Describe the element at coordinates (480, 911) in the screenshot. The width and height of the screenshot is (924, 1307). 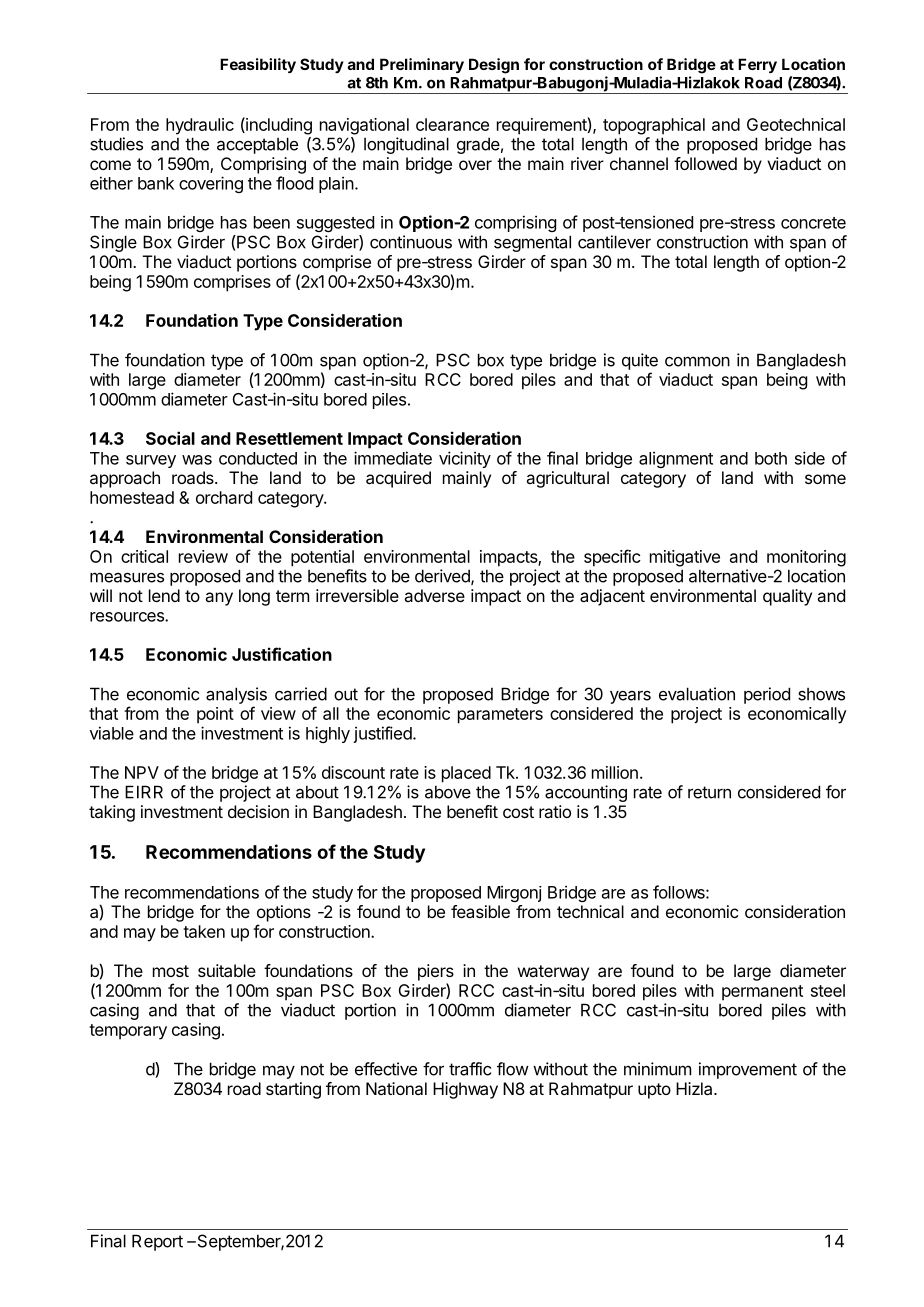
I see `feasible` at that location.
